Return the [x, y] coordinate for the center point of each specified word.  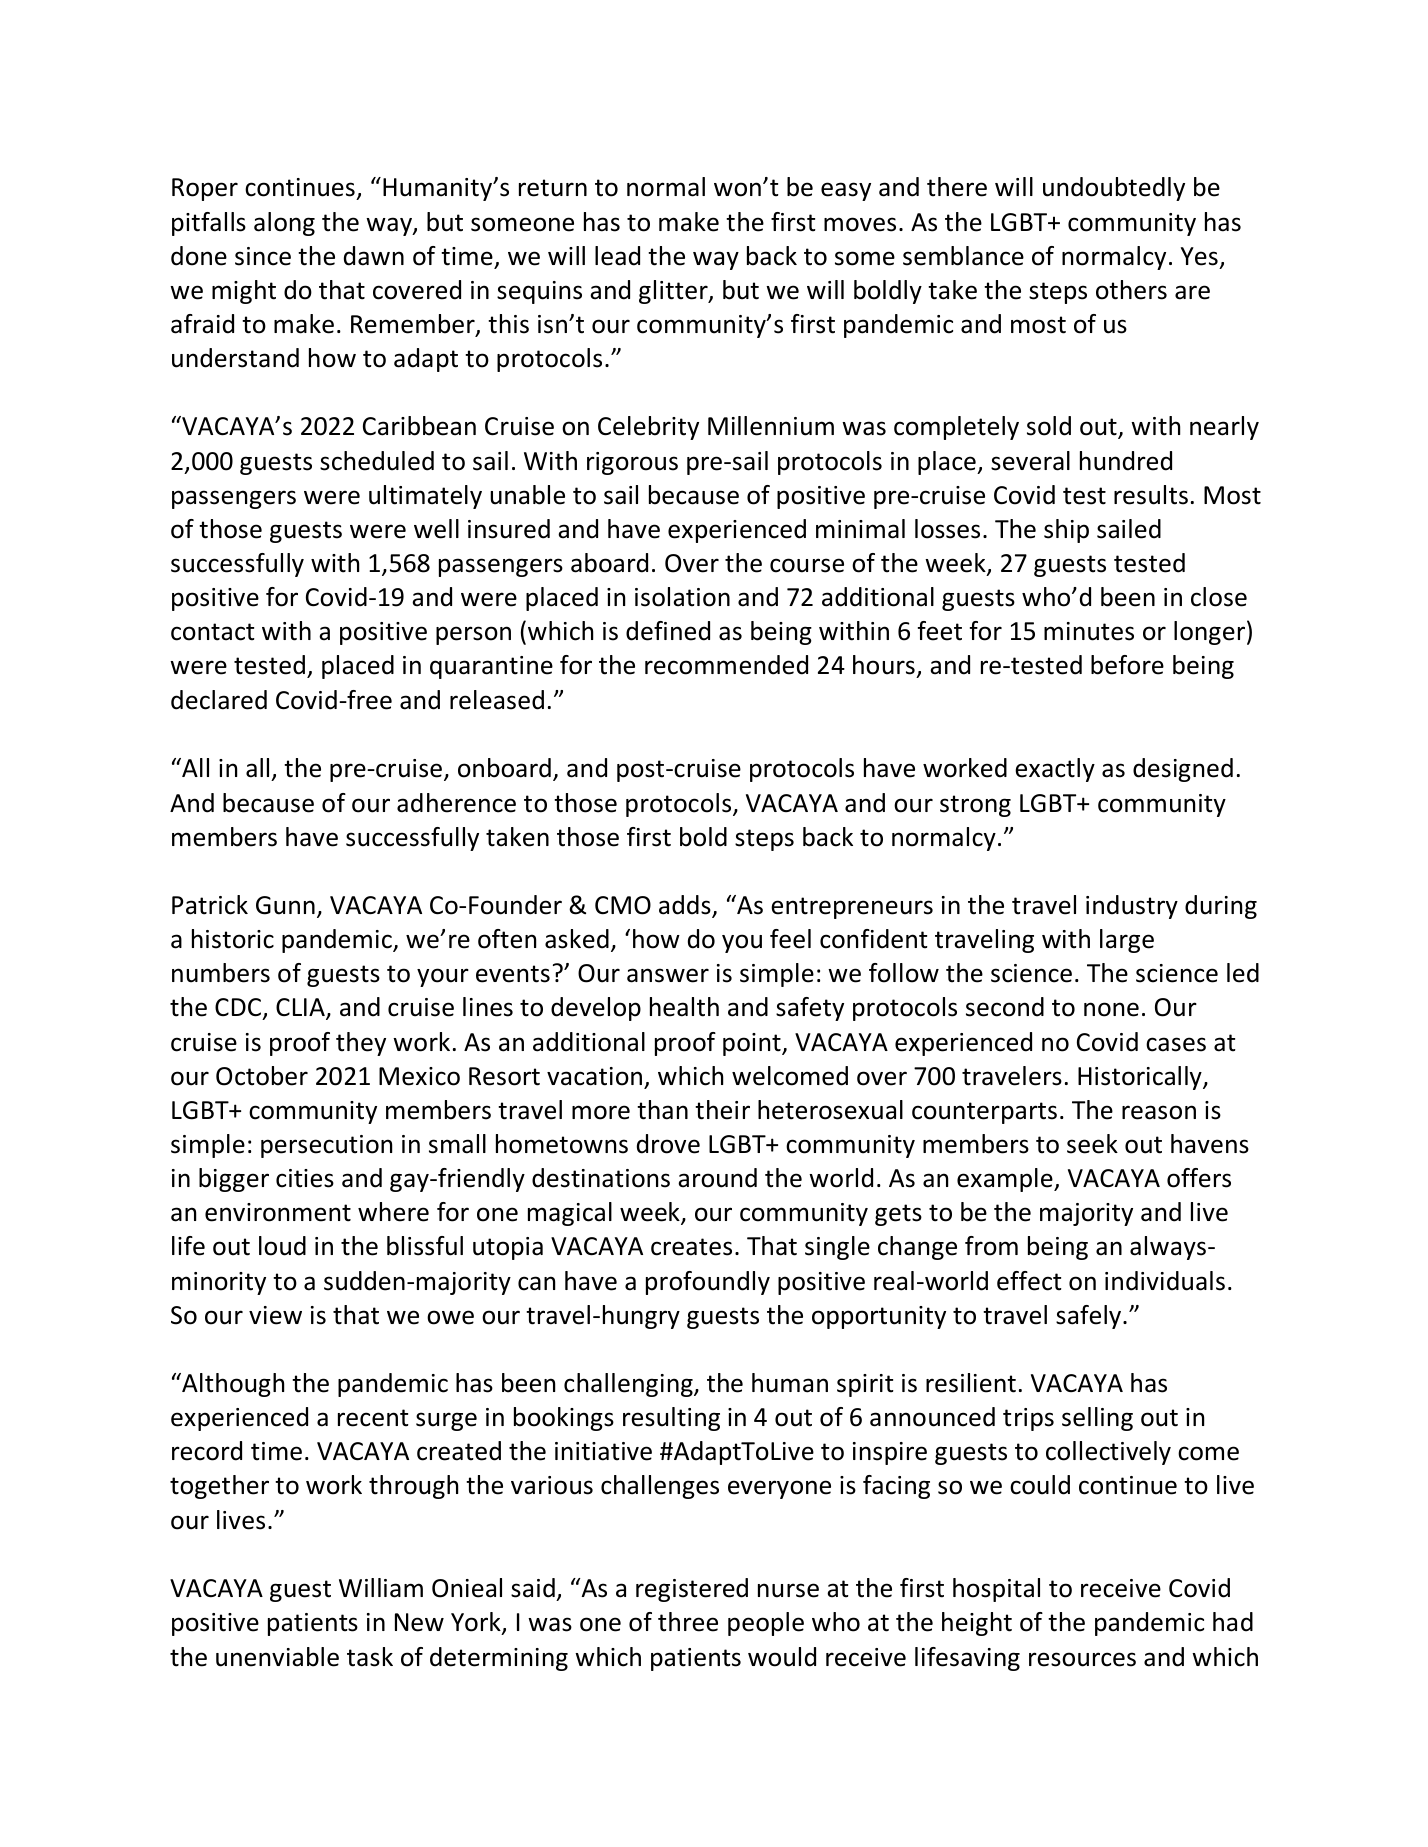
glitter [674, 292]
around [717, 1178]
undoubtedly [1114, 189]
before [1127, 665]
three [688, 1622]
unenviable [277, 1657]
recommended [726, 665]
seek [1092, 1144]
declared [219, 700]
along [284, 224]
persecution [326, 1146]
